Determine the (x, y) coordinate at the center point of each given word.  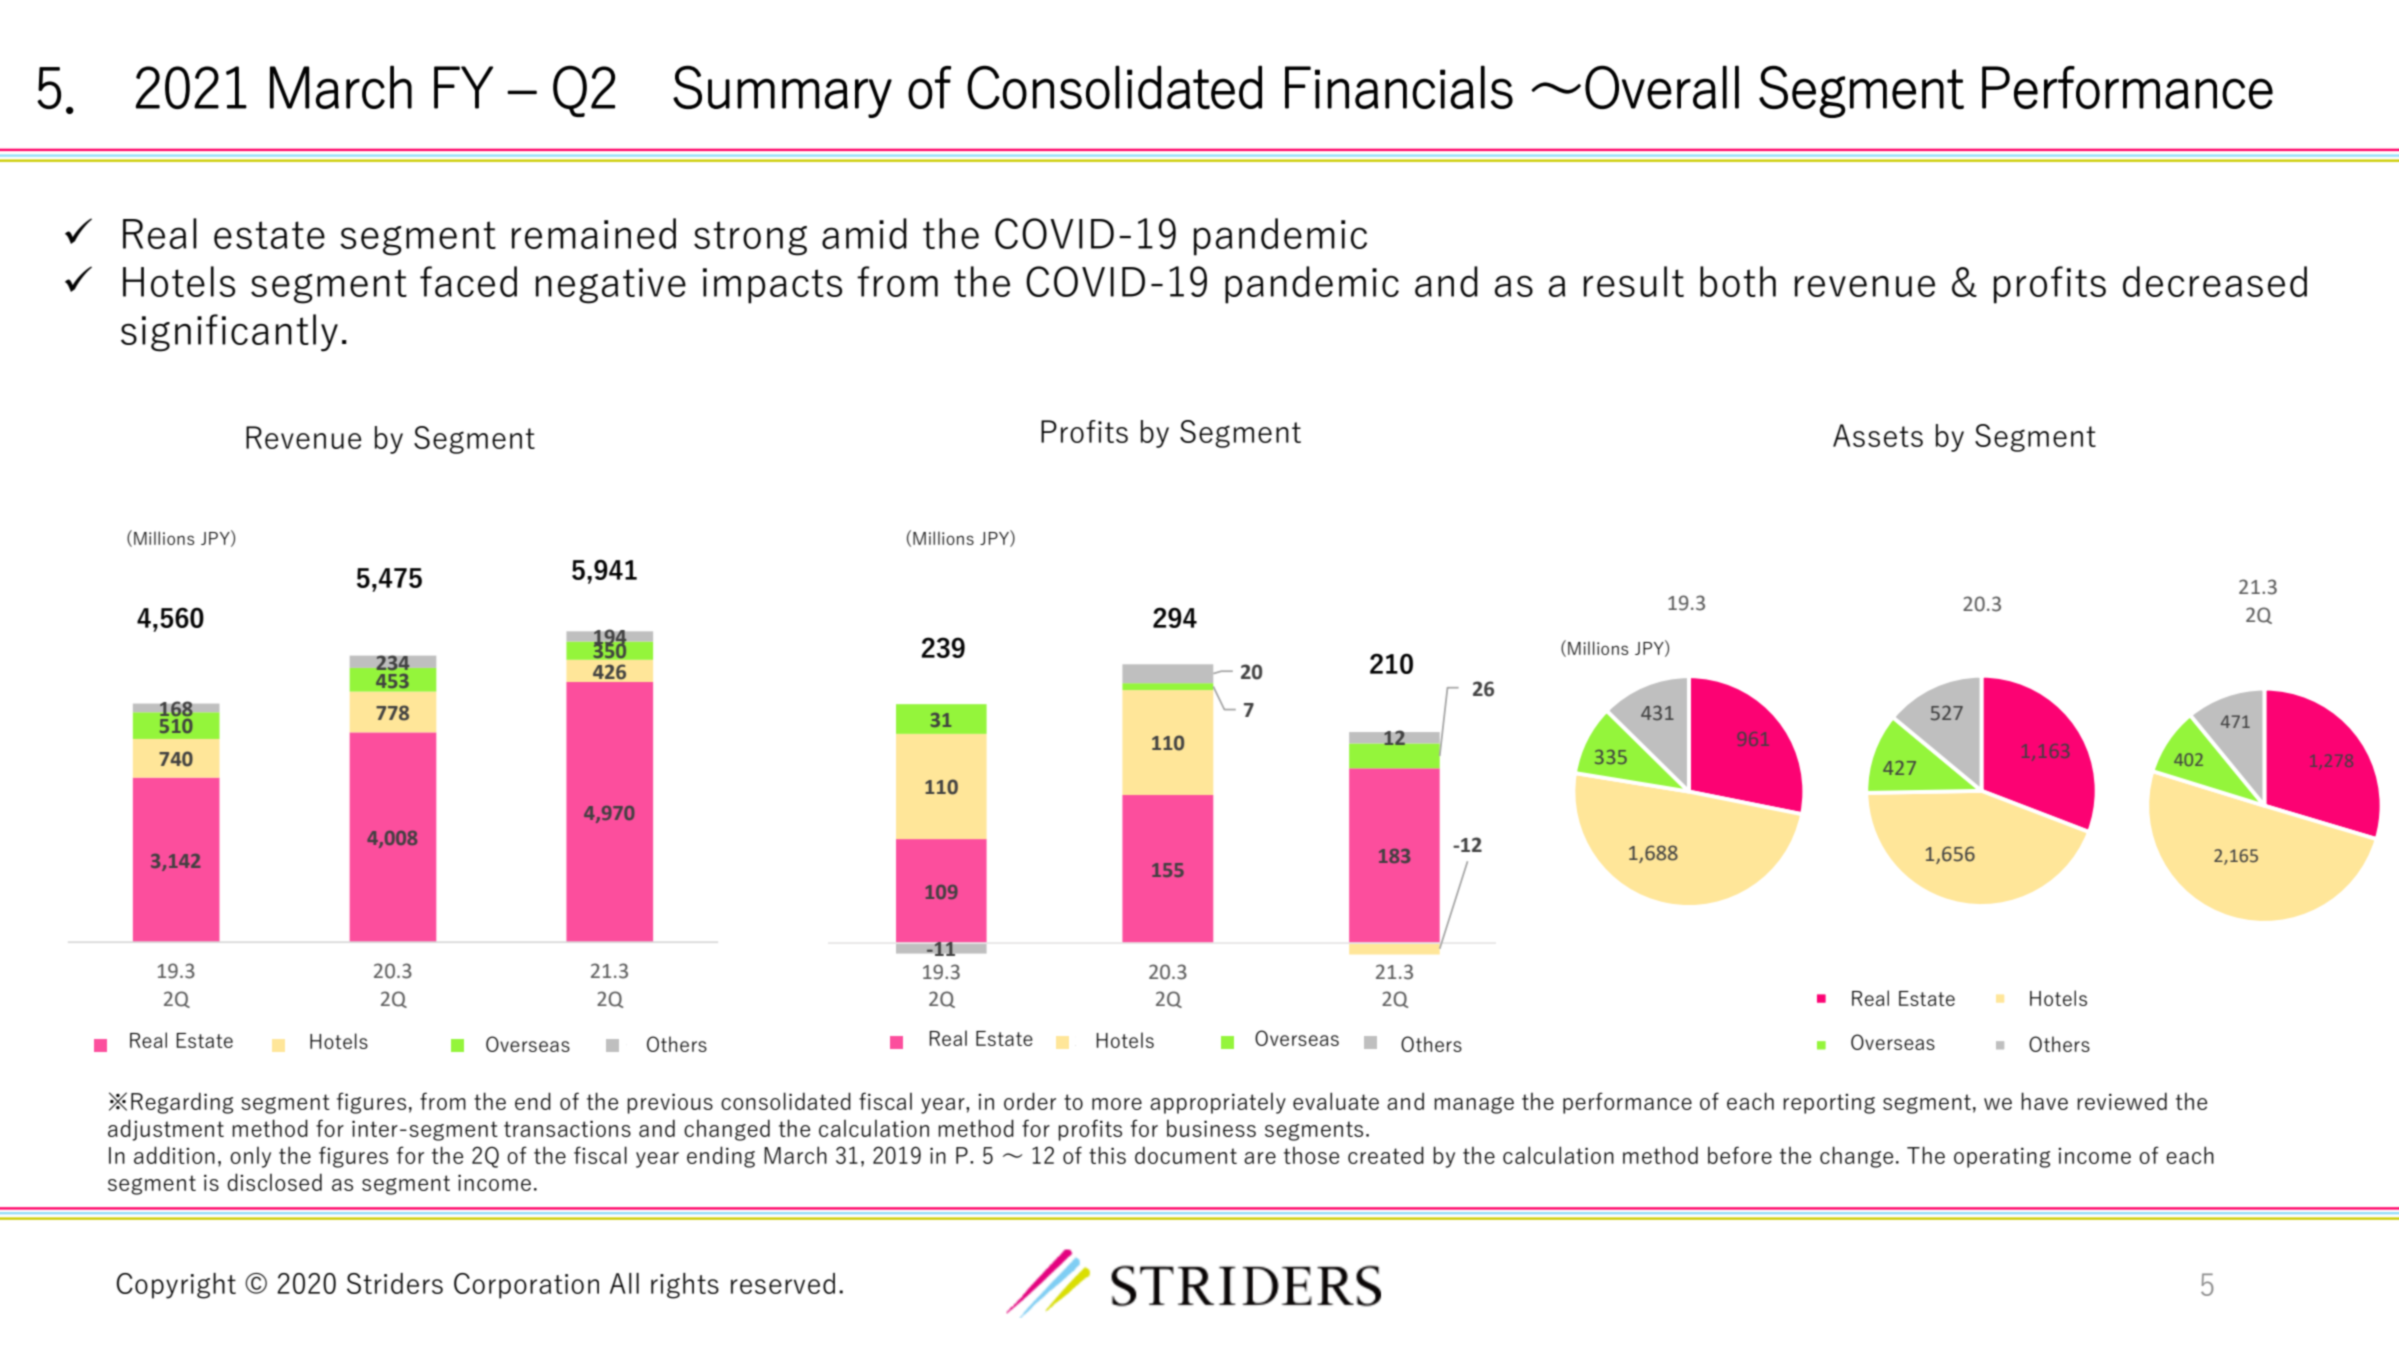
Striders (395, 1283)
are (1260, 1158)
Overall (1662, 87)
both (1738, 281)
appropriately (1218, 1103)
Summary (782, 91)
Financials (1399, 87)
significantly (229, 333)
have (2044, 1101)
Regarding (182, 1103)
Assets (1878, 435)
